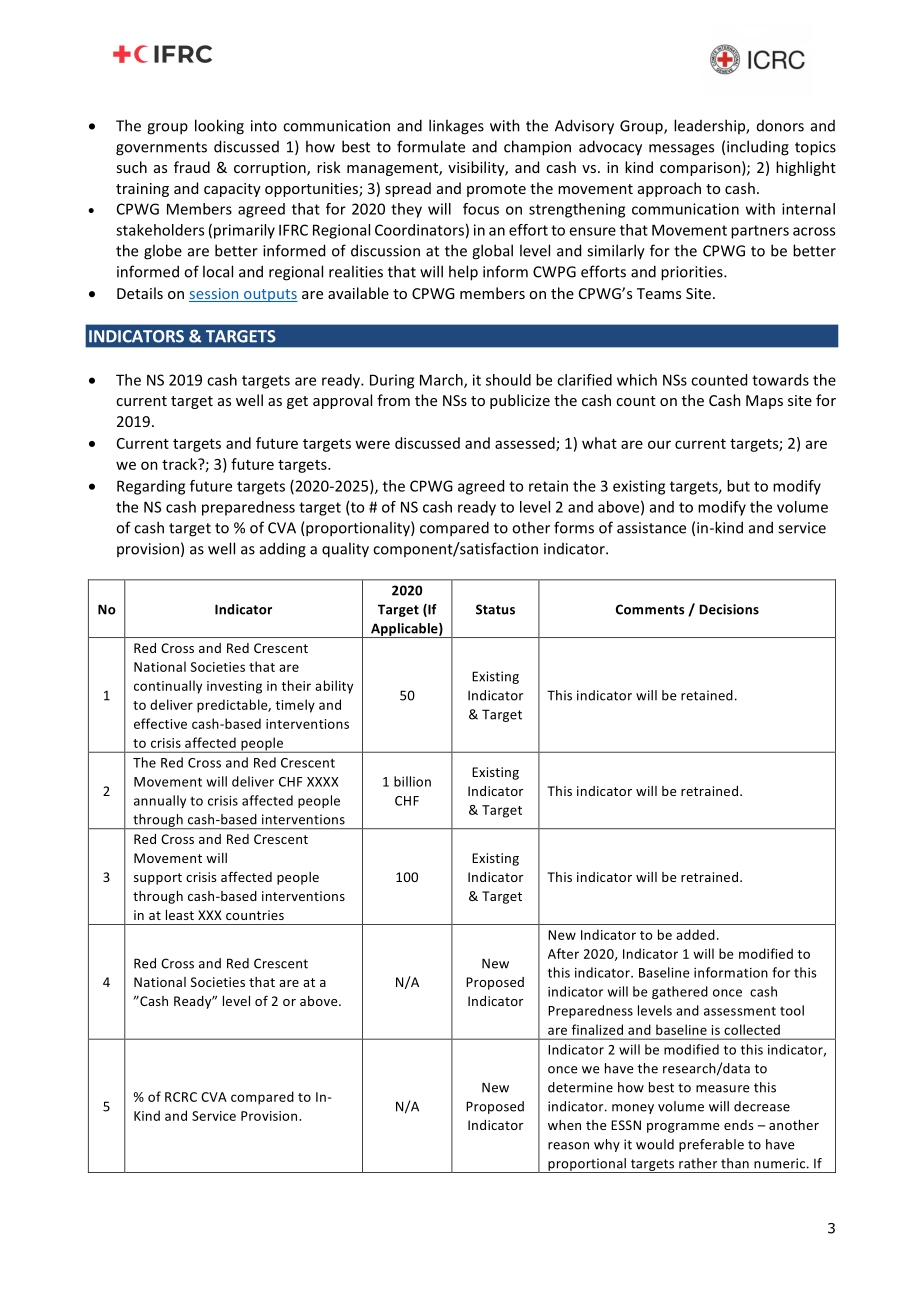 This screenshot has height=1308, width=924. What do you see at coordinates (764, 402) in the screenshot?
I see `Maps` at bounding box center [764, 402].
